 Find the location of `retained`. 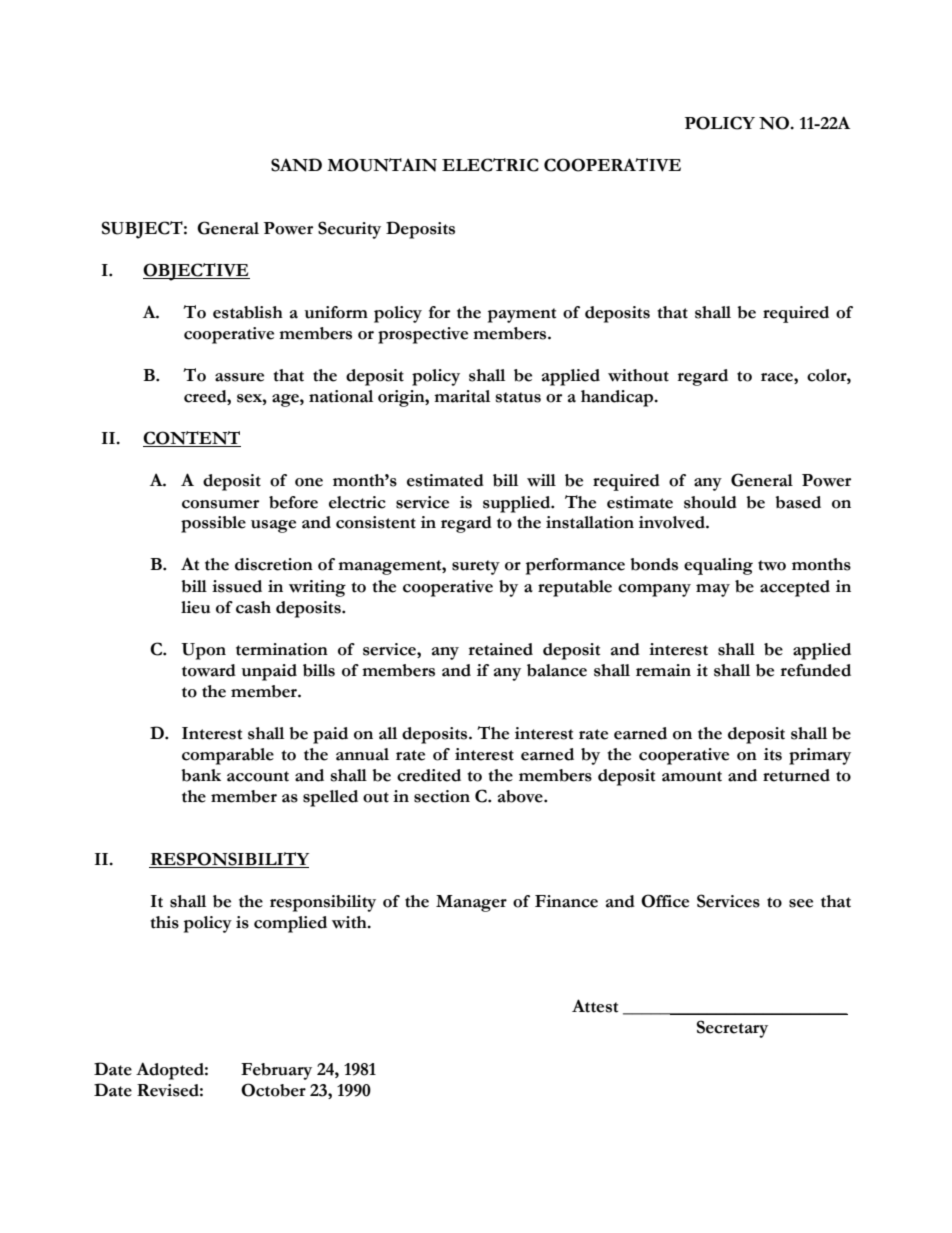

retained is located at coordinates (501, 649).
